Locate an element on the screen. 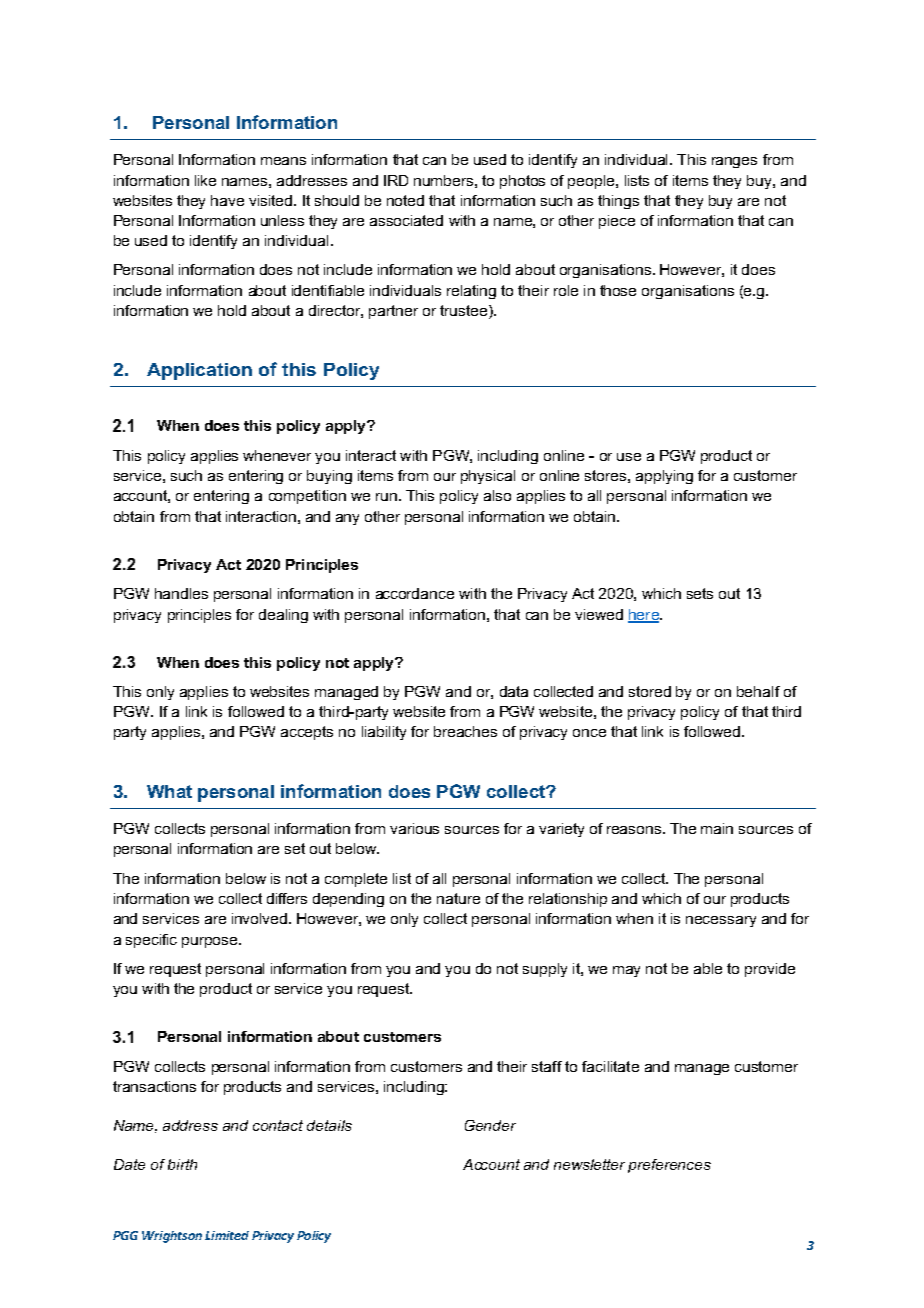  breaches is located at coordinates (465, 731).
